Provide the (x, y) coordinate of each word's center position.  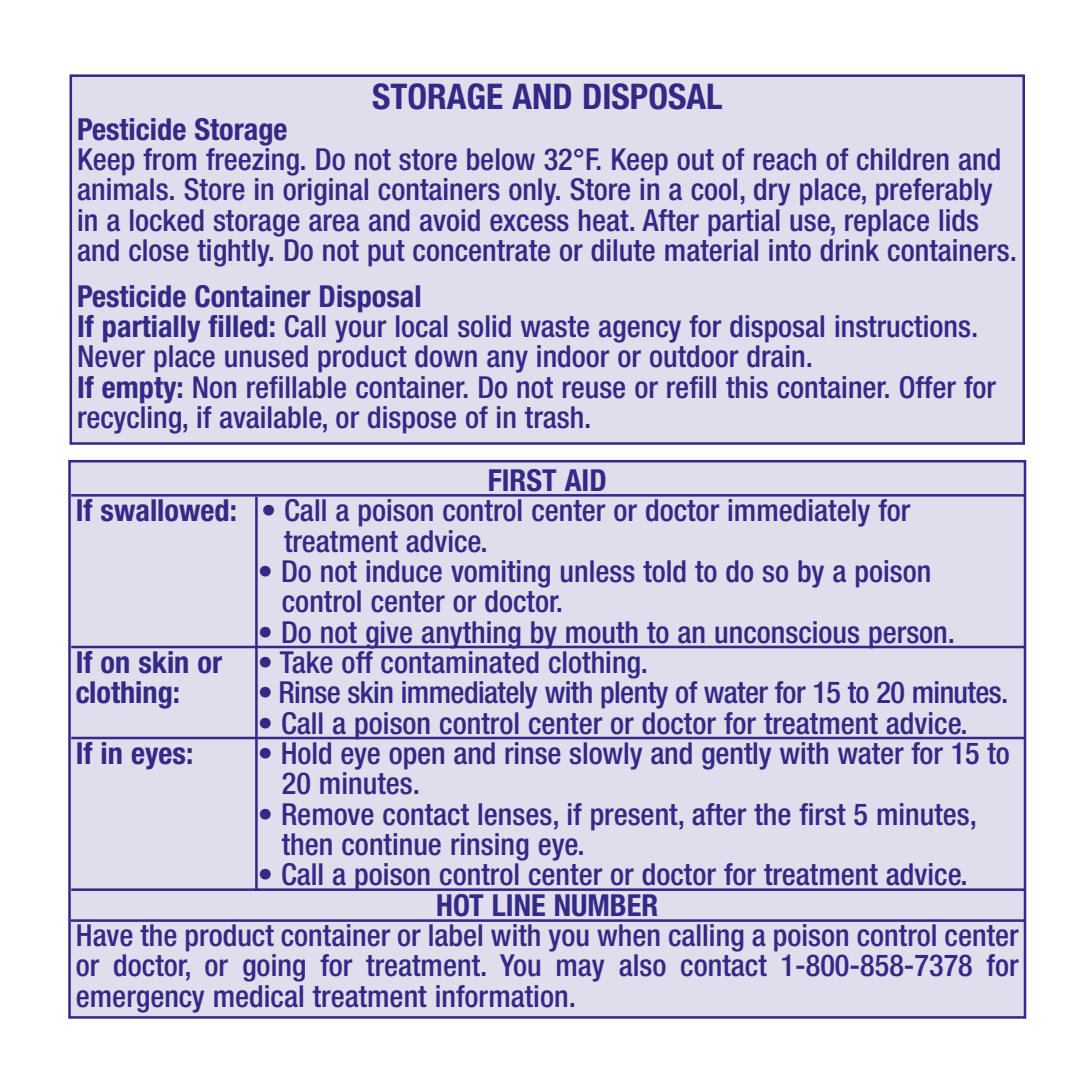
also (642, 965)
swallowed (164, 510)
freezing (252, 162)
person (908, 637)
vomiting (500, 574)
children (903, 159)
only (534, 192)
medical (258, 996)
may (580, 970)
